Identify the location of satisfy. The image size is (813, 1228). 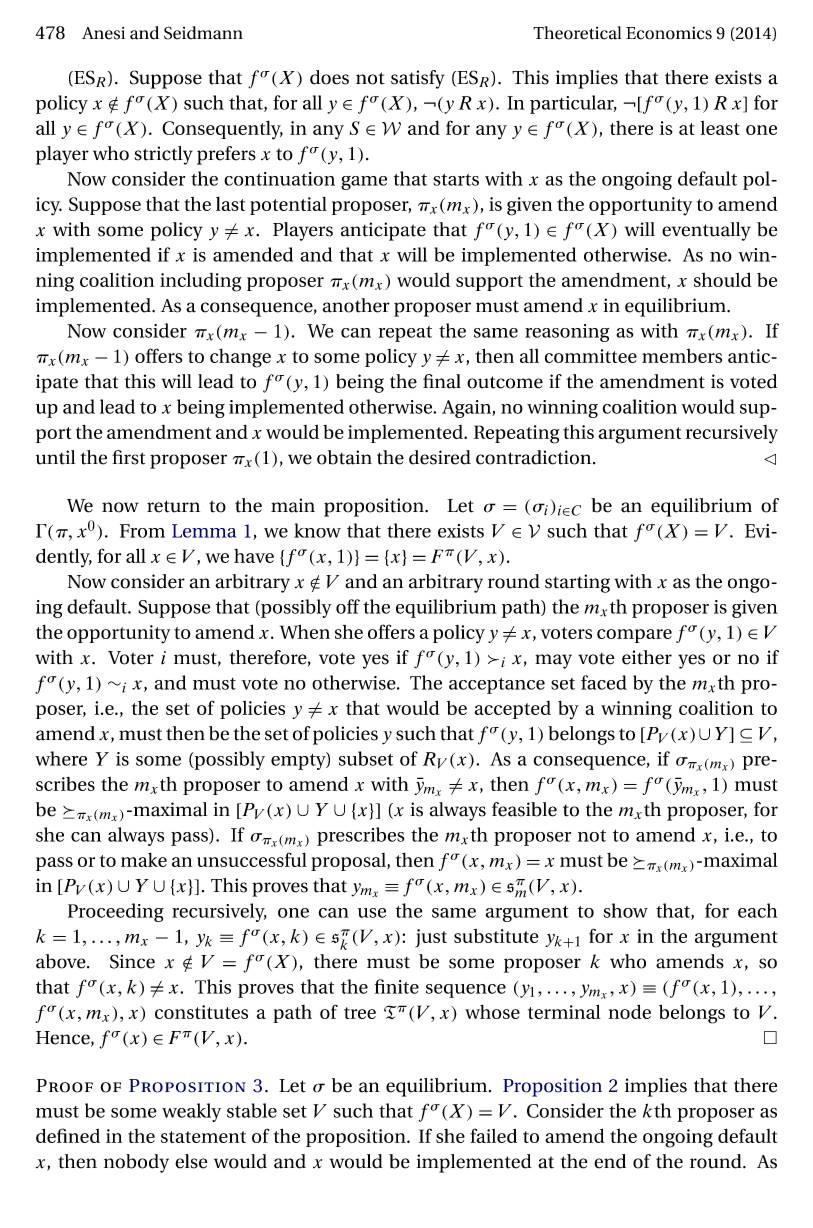
(418, 79).
